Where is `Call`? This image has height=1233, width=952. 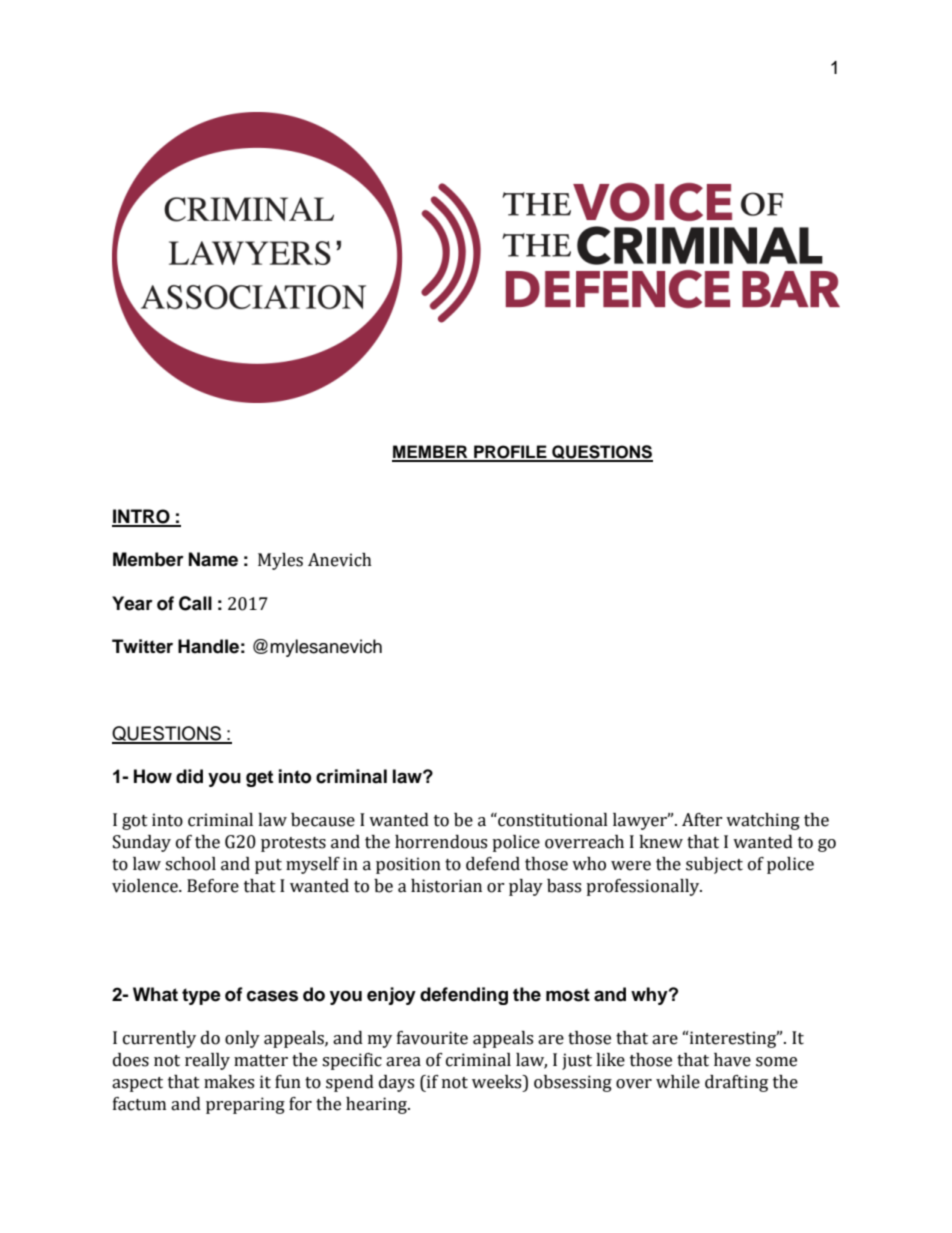
Call is located at coordinates (195, 603).
